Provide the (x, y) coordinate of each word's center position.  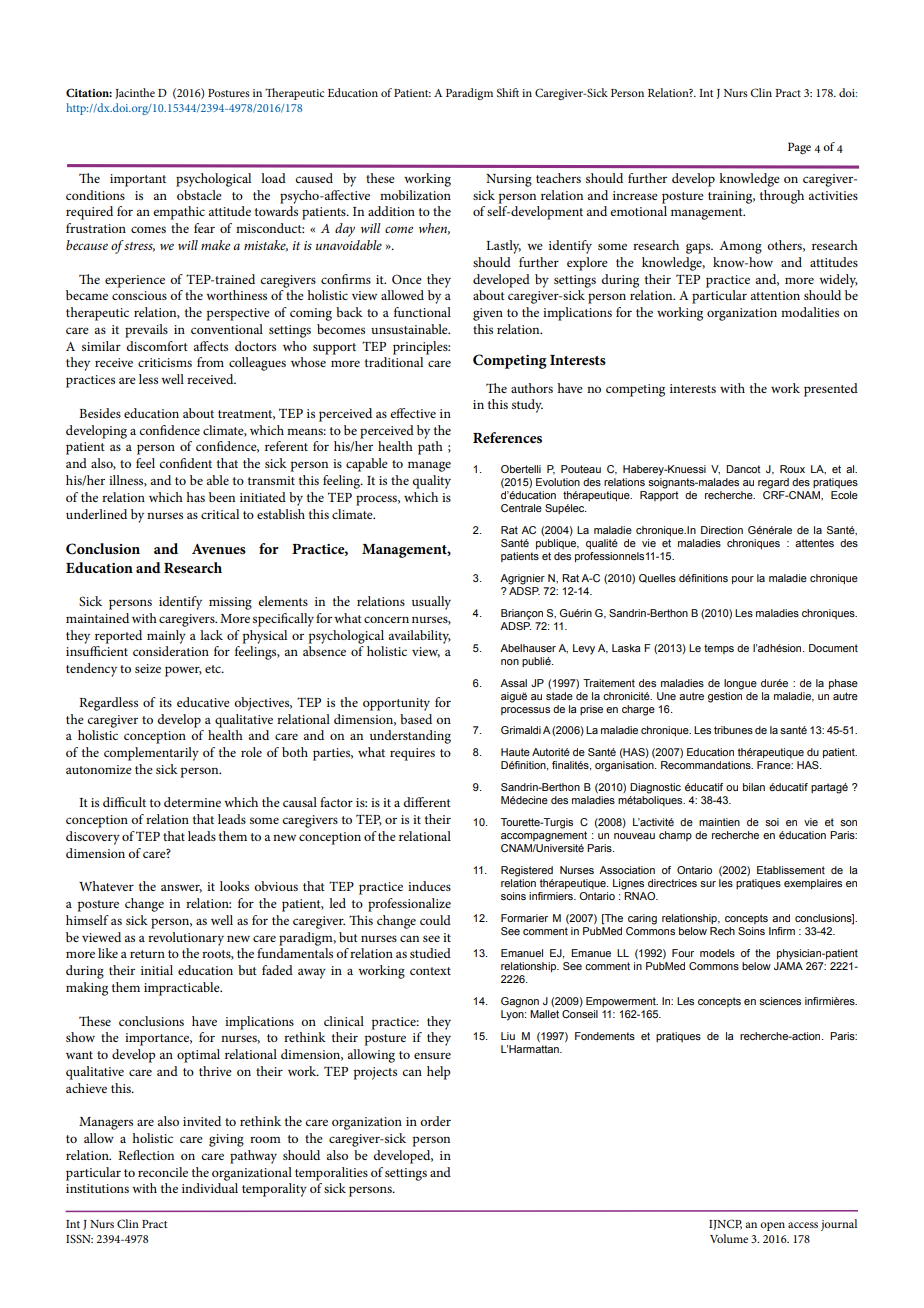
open (772, 1226)
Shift (508, 92)
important (138, 180)
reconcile (163, 1172)
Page (799, 148)
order (435, 1121)
